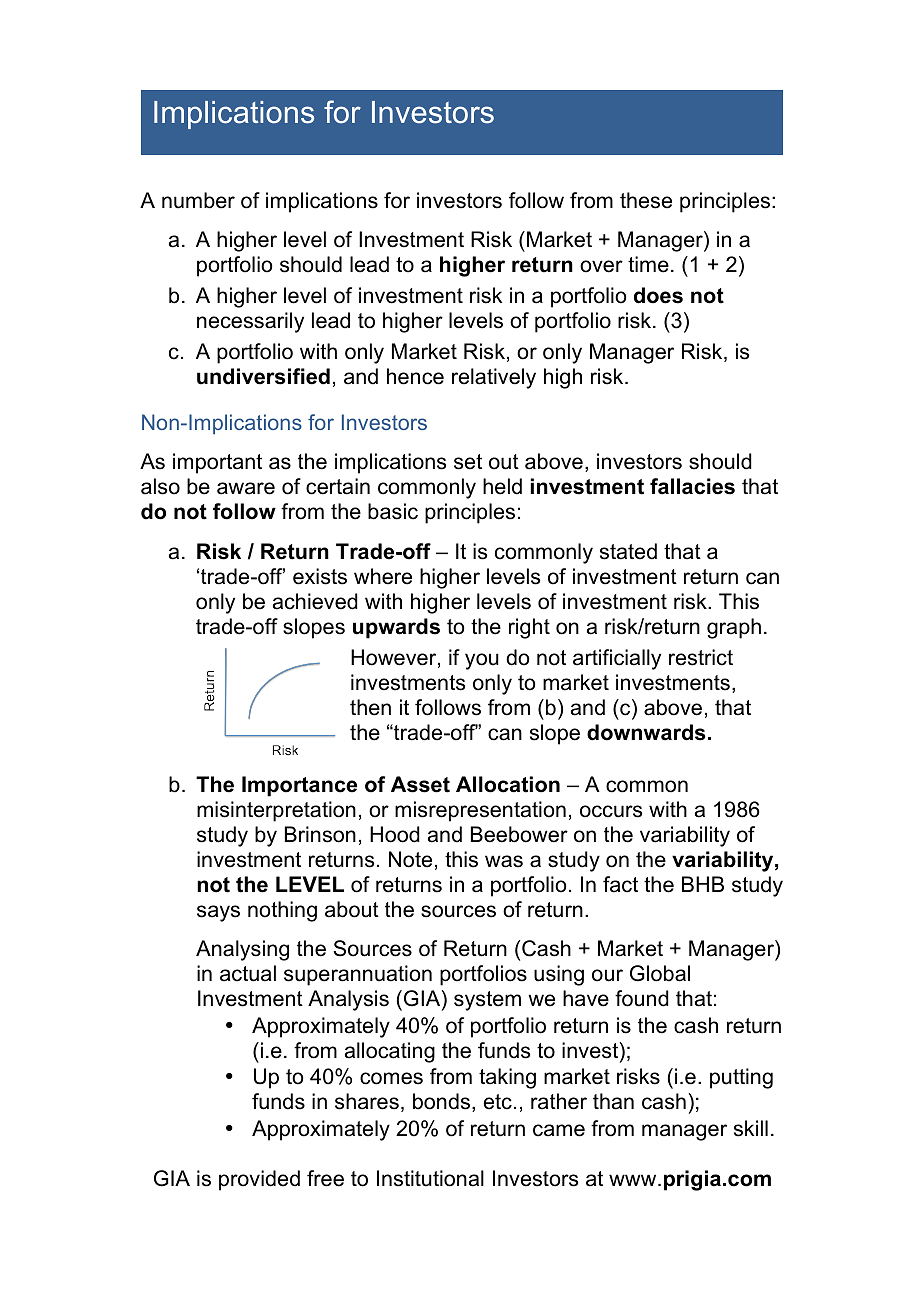 The width and height of the document is (924, 1308). I want to click on aware, so click(246, 488).
